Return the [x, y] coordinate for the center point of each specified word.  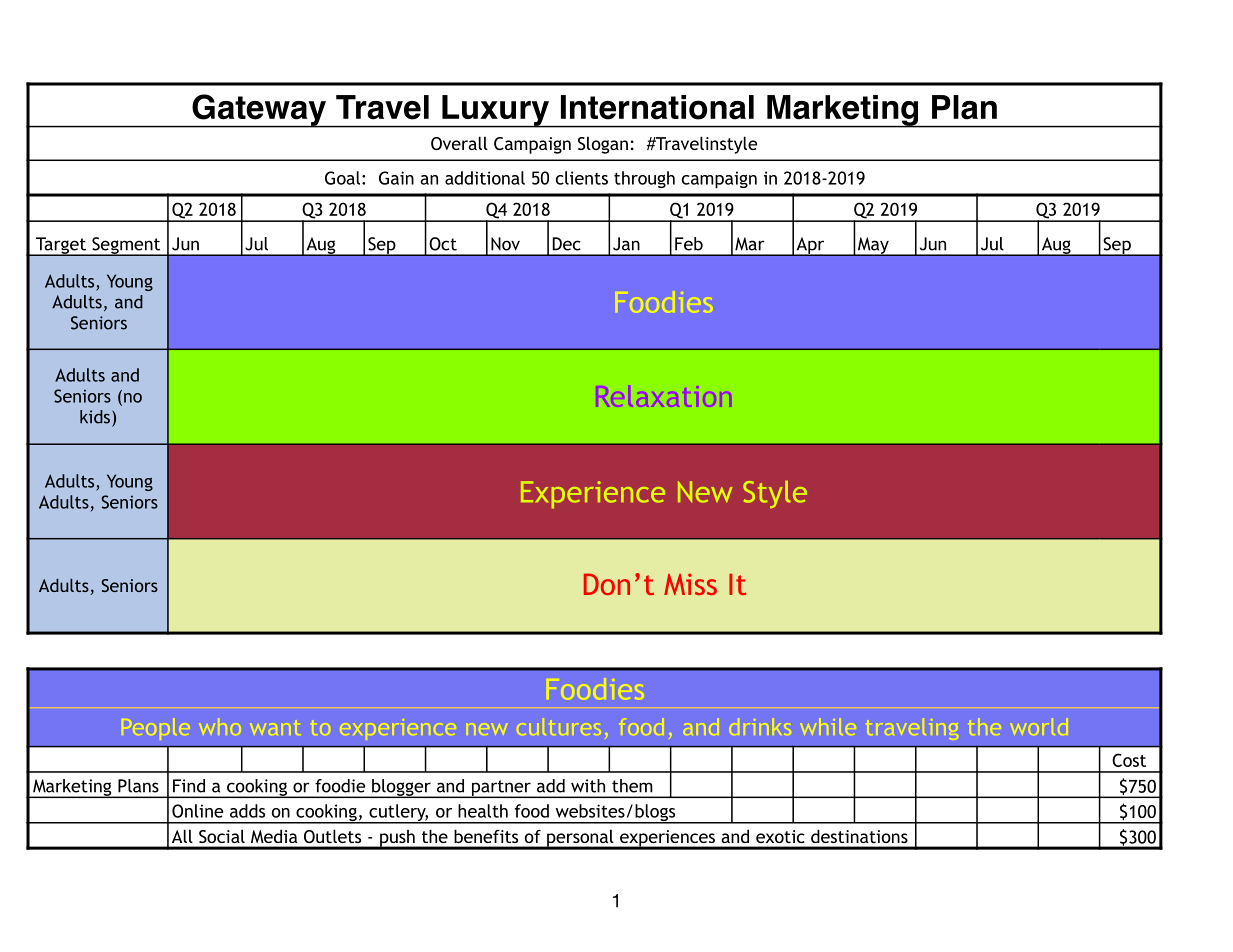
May [873, 246]
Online [197, 811]
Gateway [259, 111]
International [657, 107]
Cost [1129, 760]
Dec [567, 244]
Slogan [603, 145]
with [588, 786]
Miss [690, 584]
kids [96, 417]
